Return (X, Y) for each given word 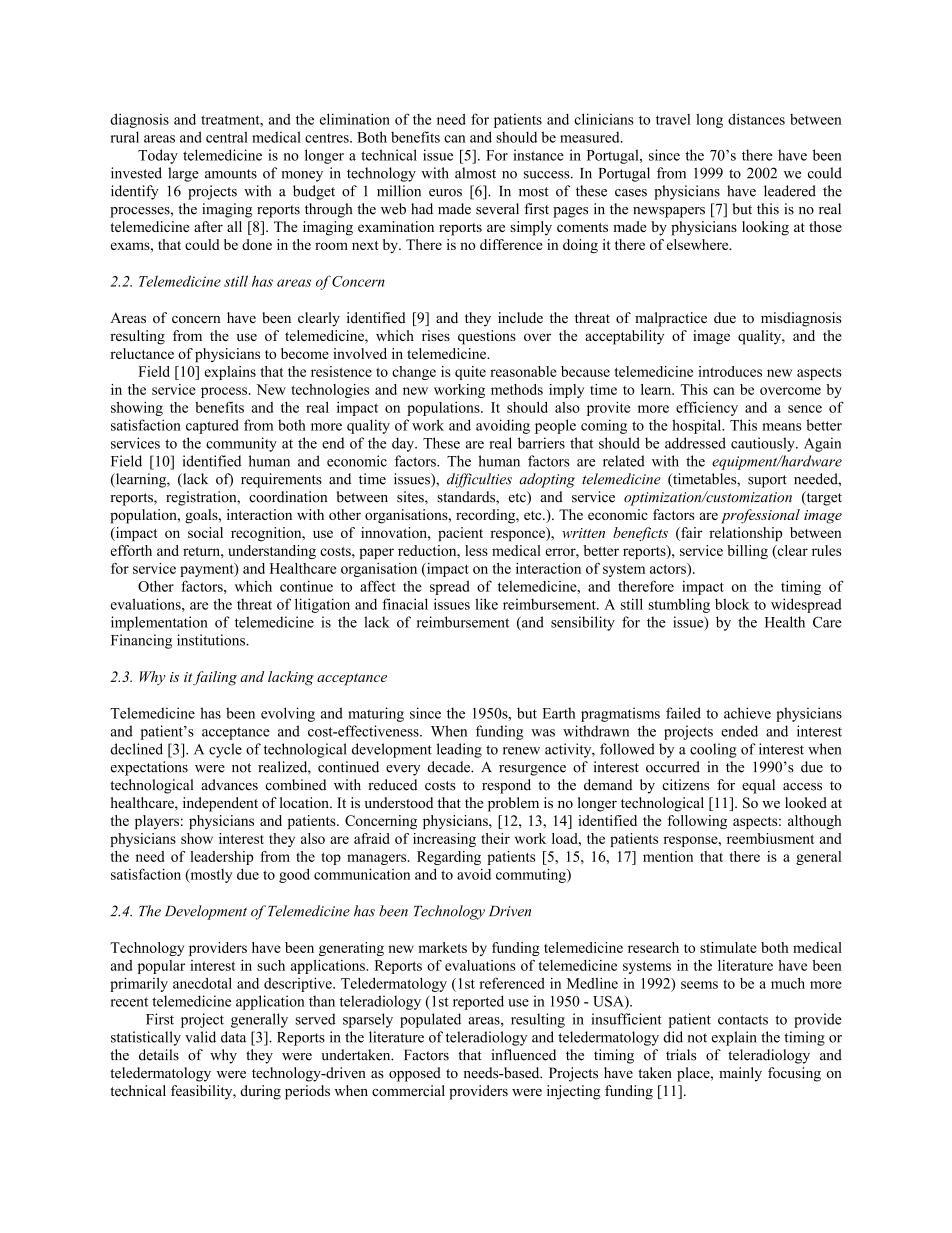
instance (538, 155)
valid (200, 1037)
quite (470, 373)
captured (212, 426)
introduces (730, 371)
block (732, 604)
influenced (523, 1055)
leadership (221, 858)
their (495, 838)
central (227, 137)
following (697, 822)
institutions (212, 640)
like (486, 604)
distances (756, 119)
